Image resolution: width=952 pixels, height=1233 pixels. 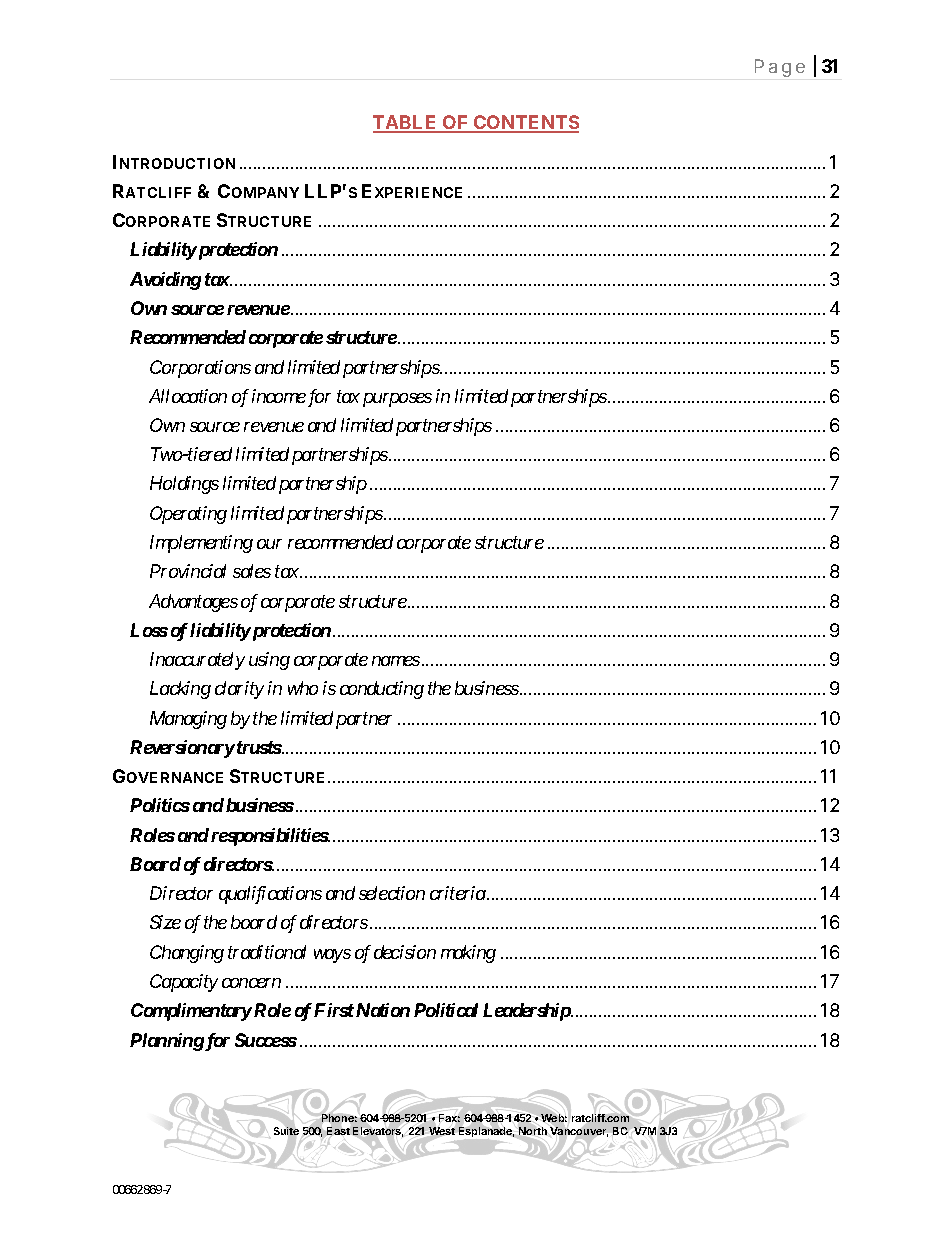 I want to click on North, so click(x=533, y=1131).
